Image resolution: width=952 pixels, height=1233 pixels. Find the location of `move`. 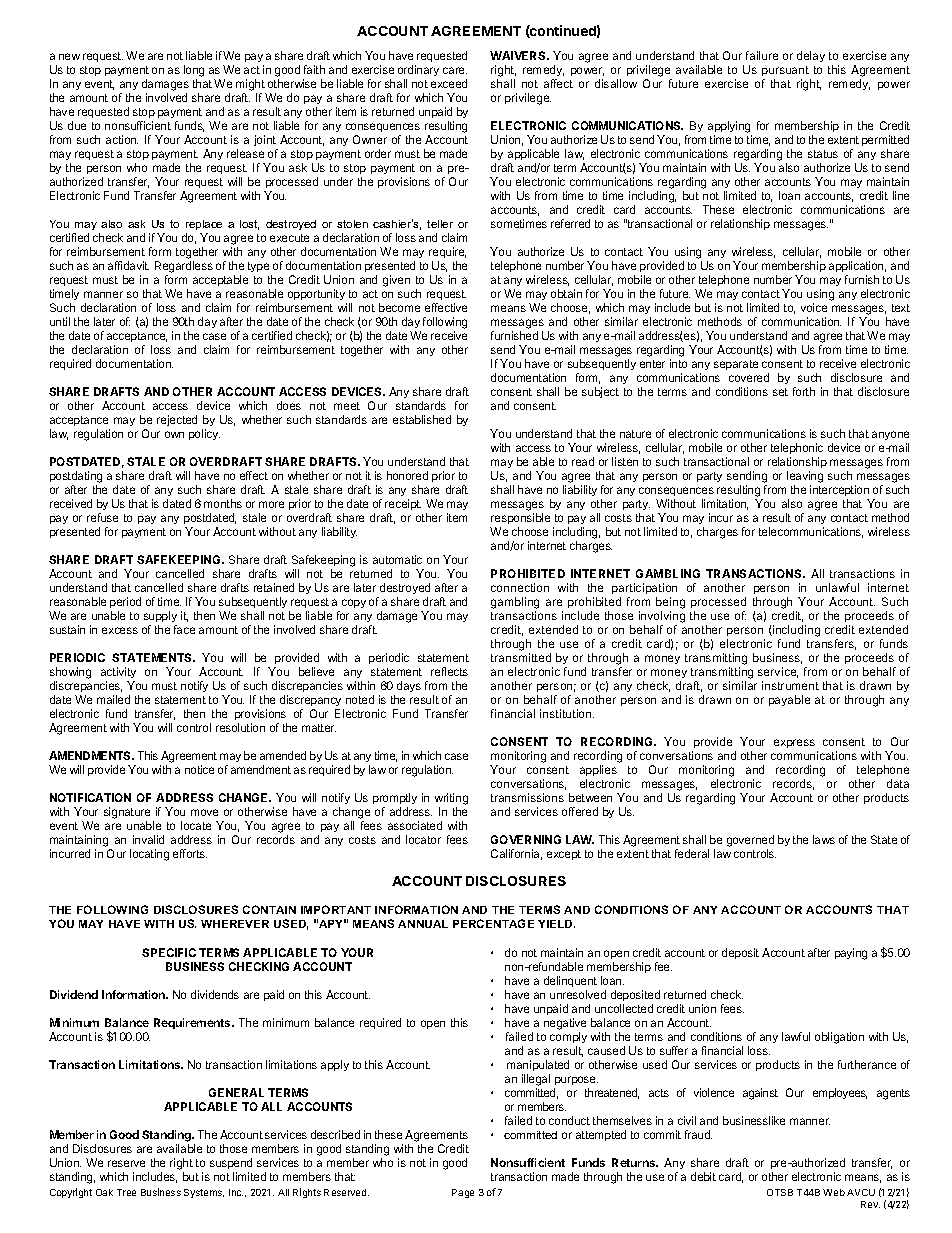

move is located at coordinates (204, 812).
